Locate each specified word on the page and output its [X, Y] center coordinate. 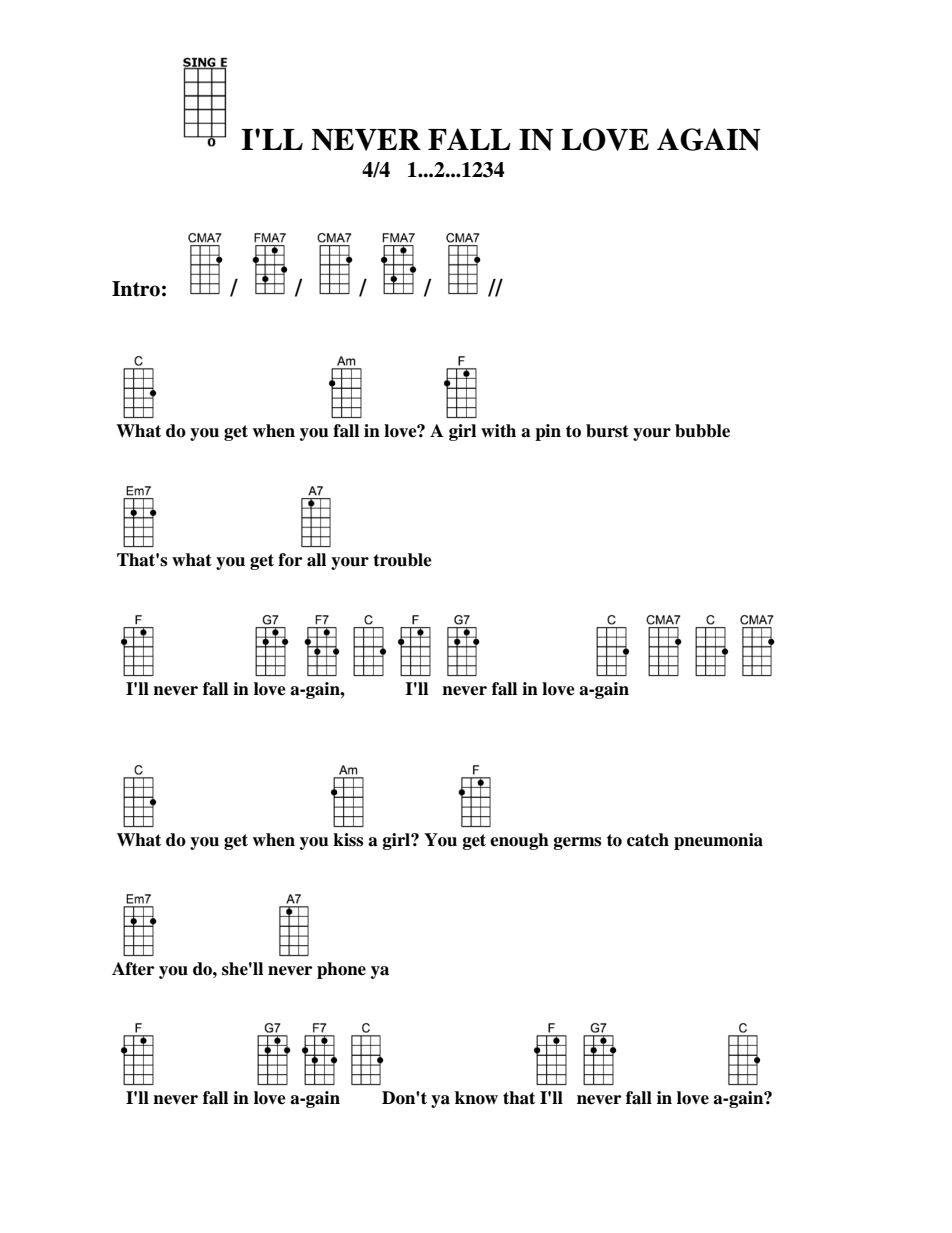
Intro [136, 289]
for [290, 560]
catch [648, 840]
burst [607, 431]
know [476, 1098]
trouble [402, 560]
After [133, 969]
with [498, 431]
